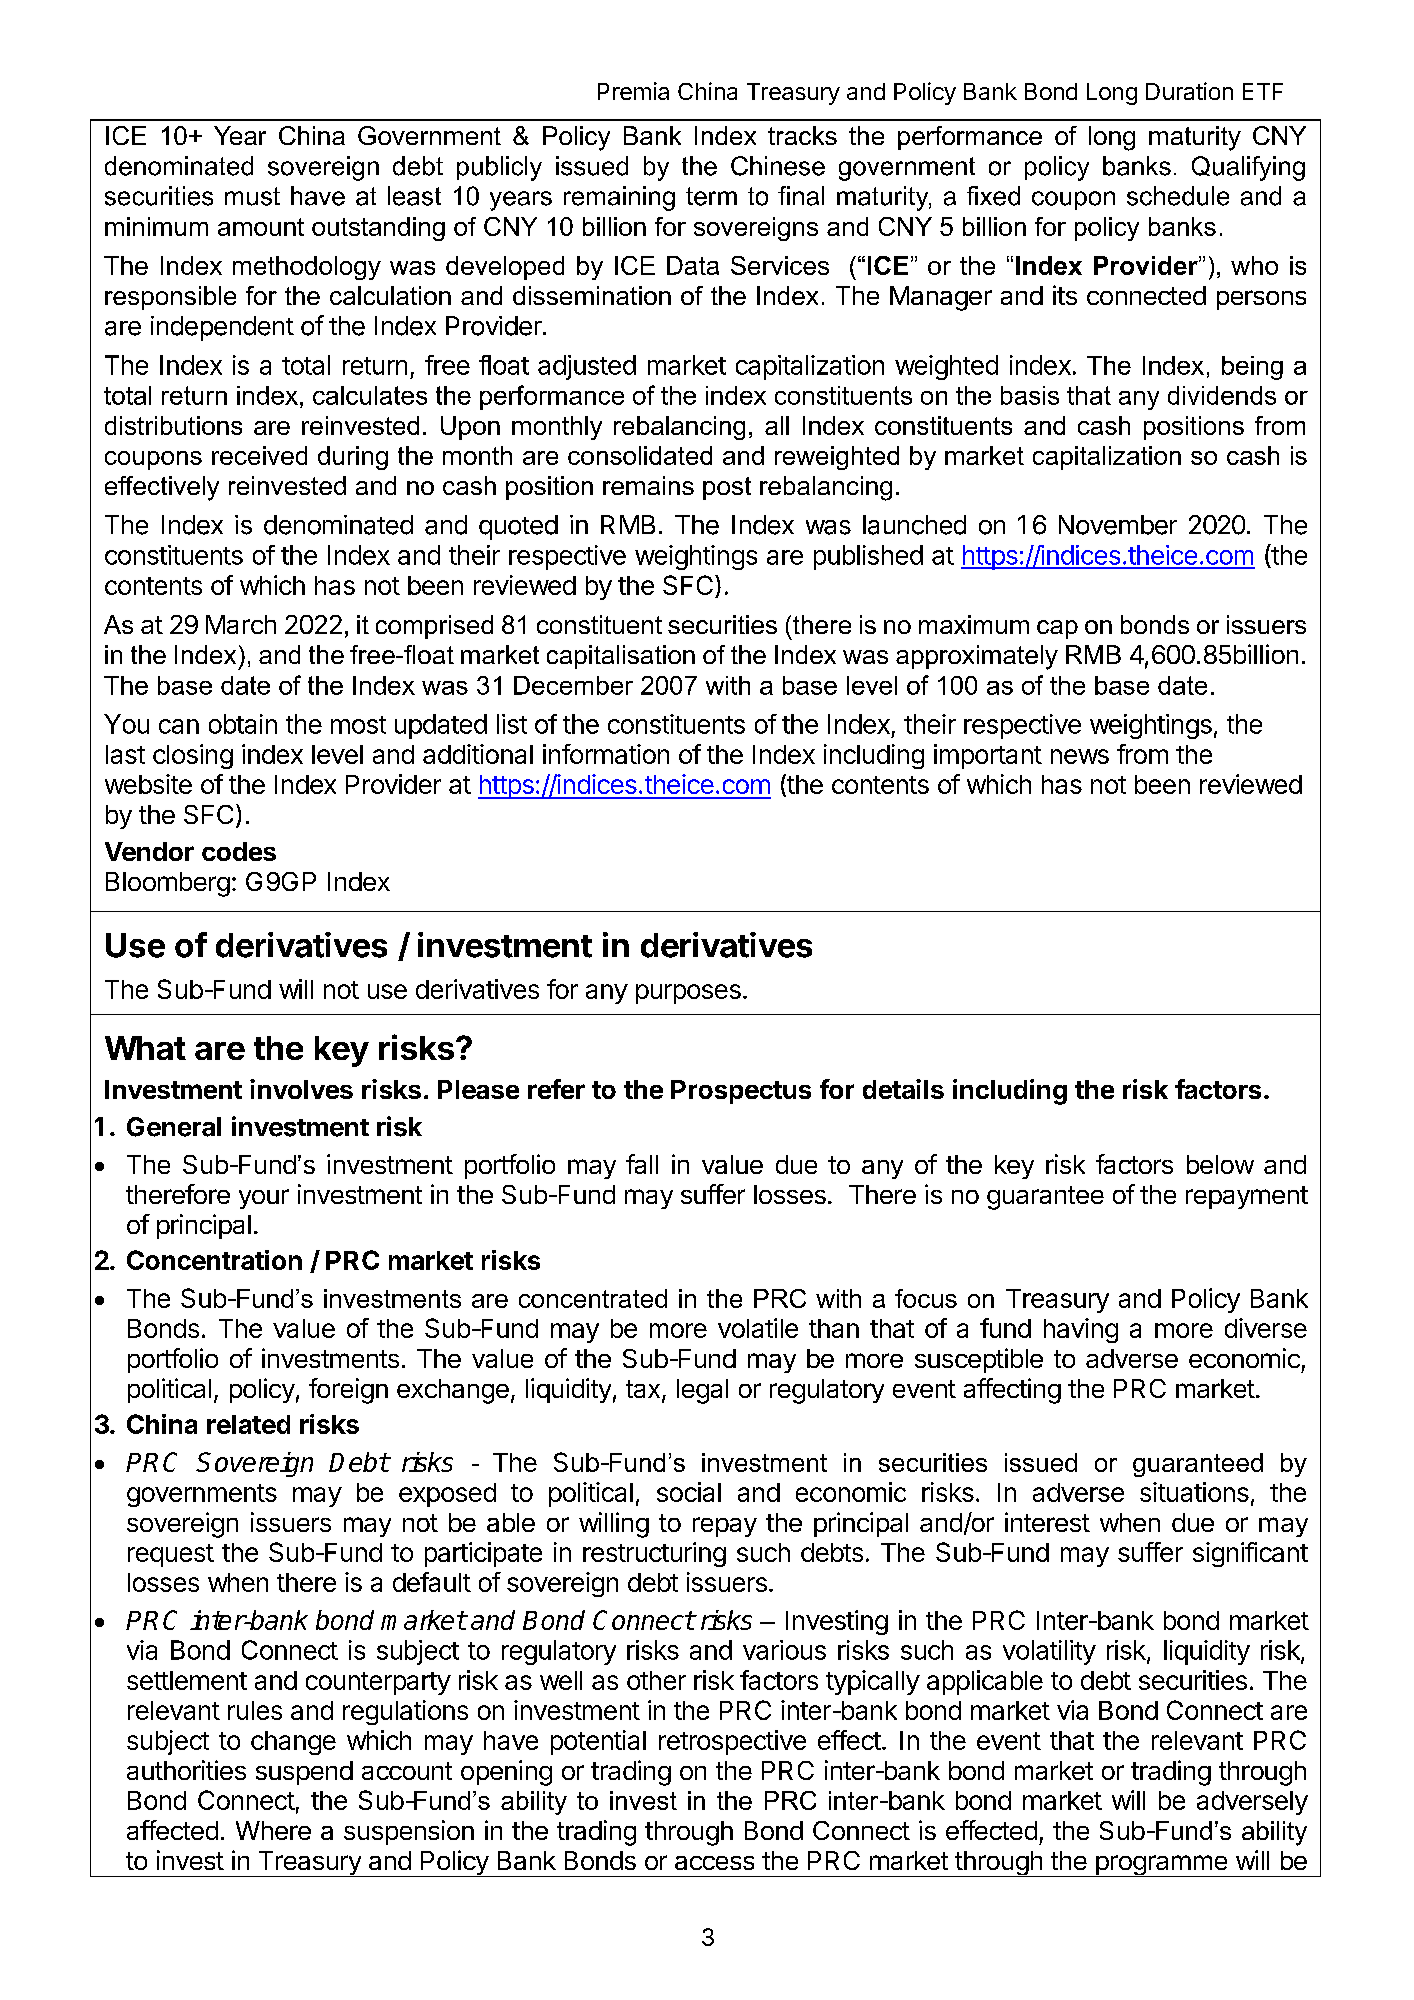 This page has height=2000, width=1414. I want to click on having, so click(1081, 1330).
